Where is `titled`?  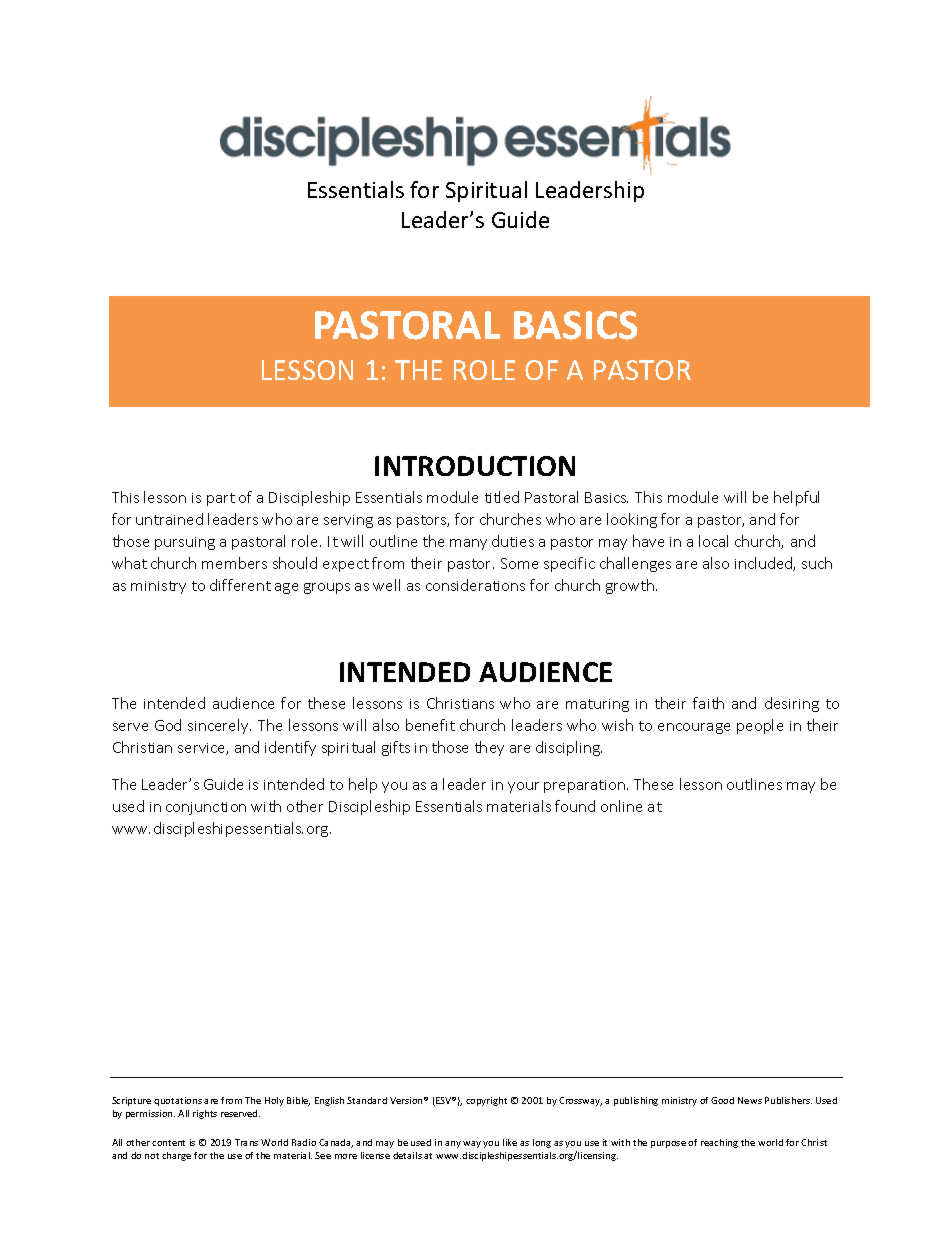
titled is located at coordinates (502, 497).
